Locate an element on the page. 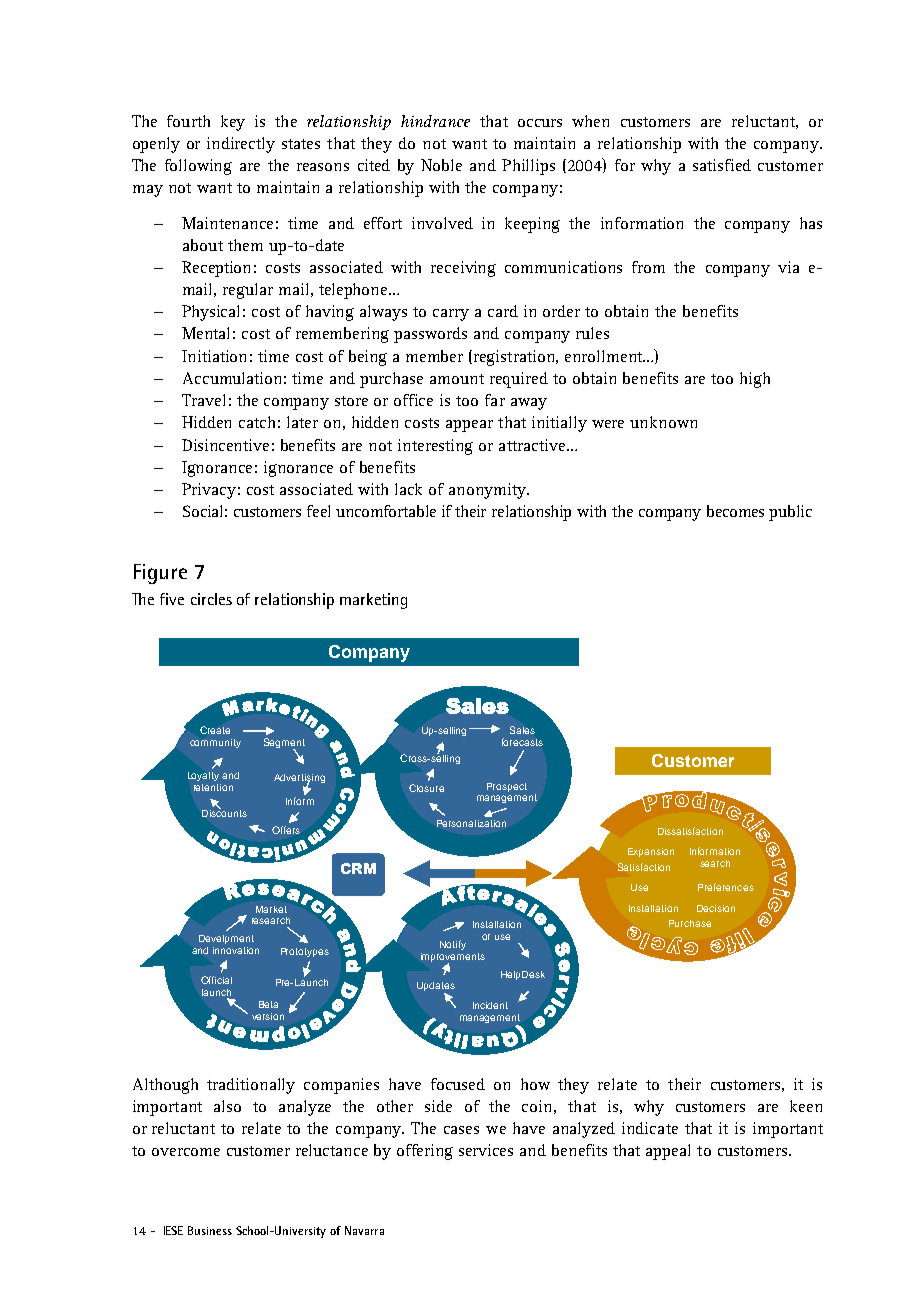 The height and width of the image is (1308, 924). satisfied is located at coordinates (722, 165).
